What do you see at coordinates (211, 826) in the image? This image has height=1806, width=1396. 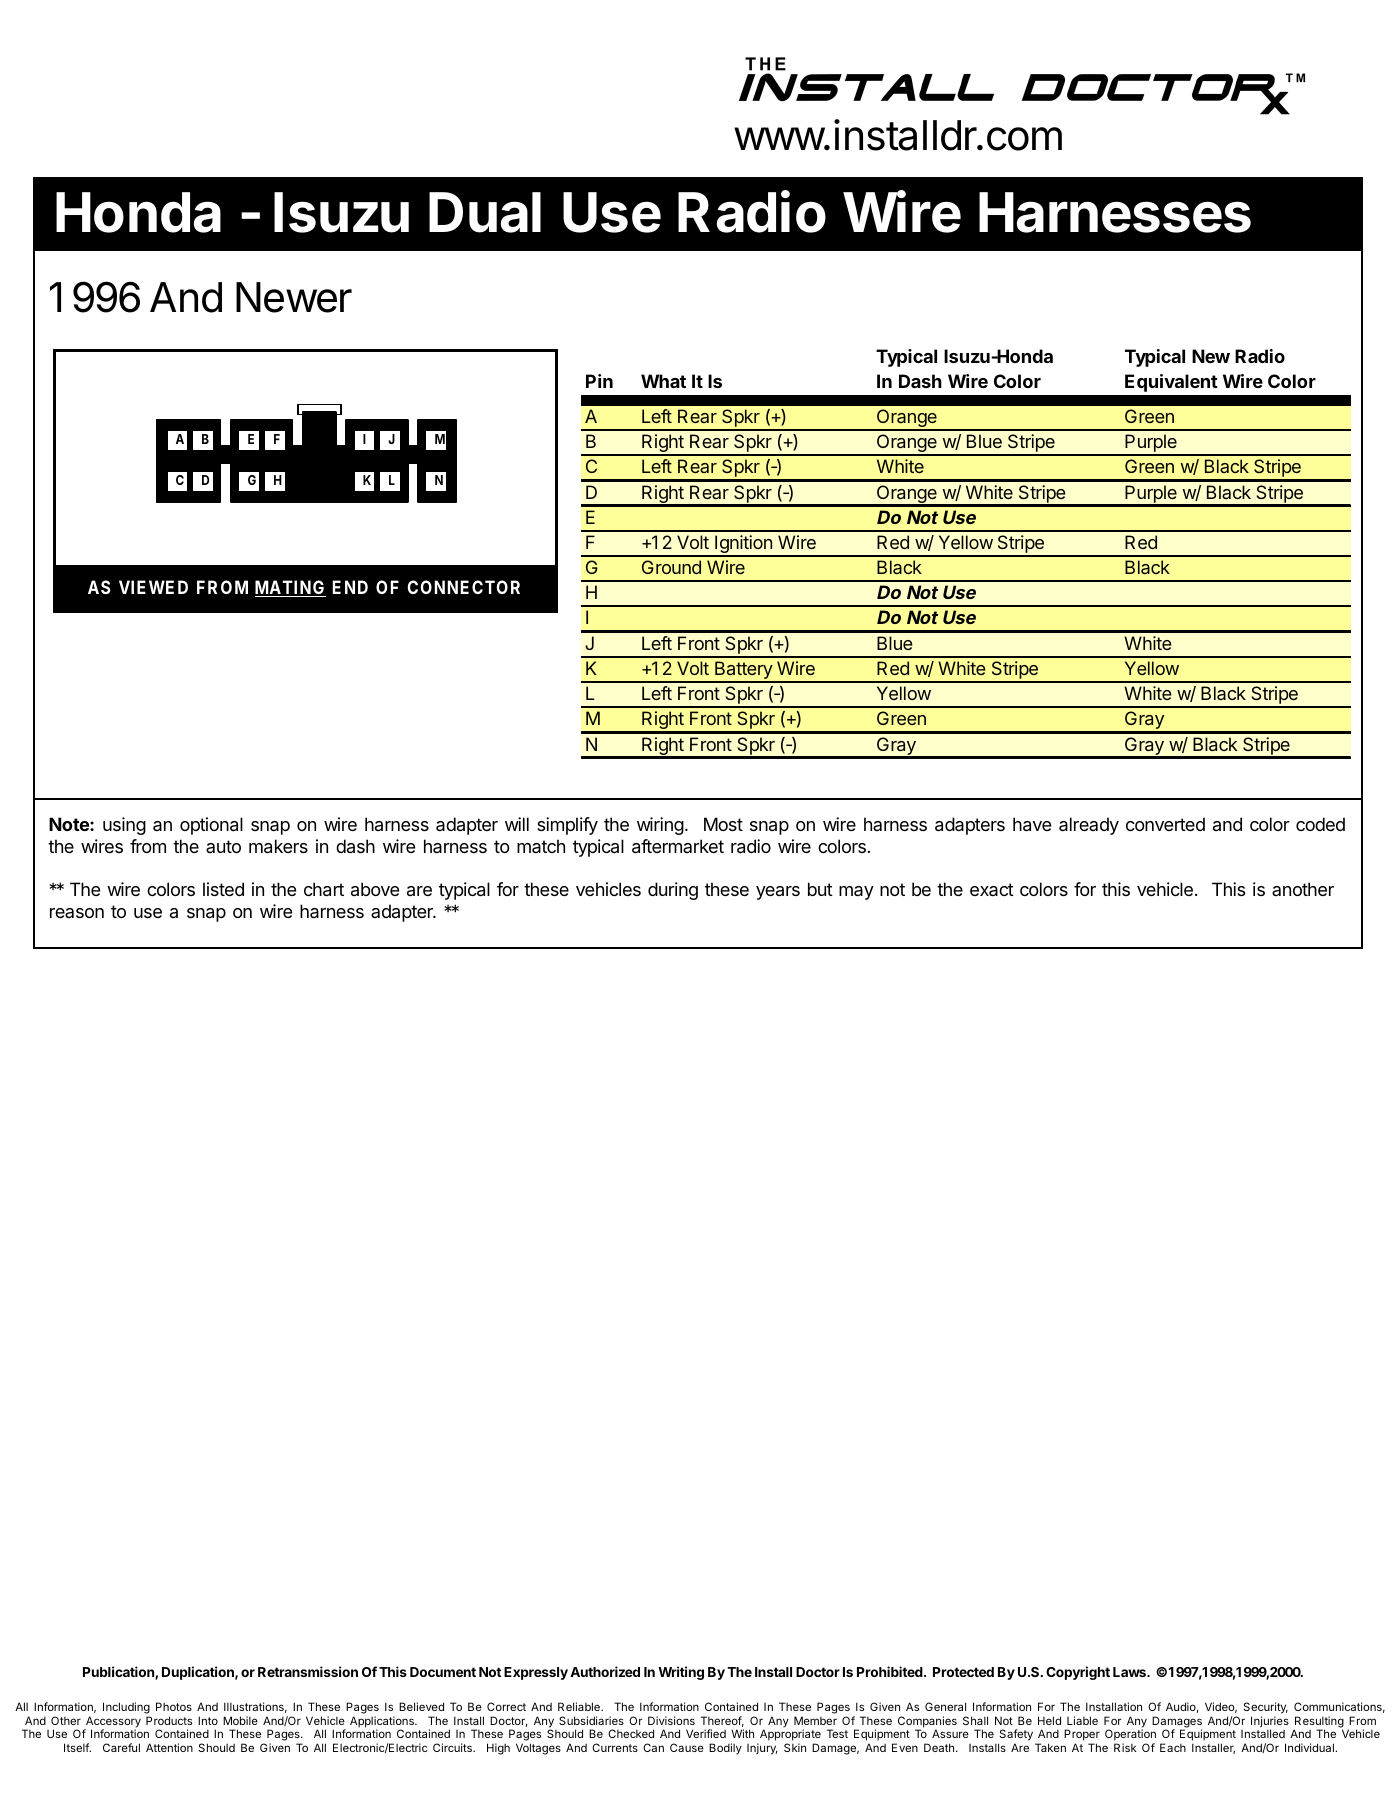 I see `optional` at bounding box center [211, 826].
